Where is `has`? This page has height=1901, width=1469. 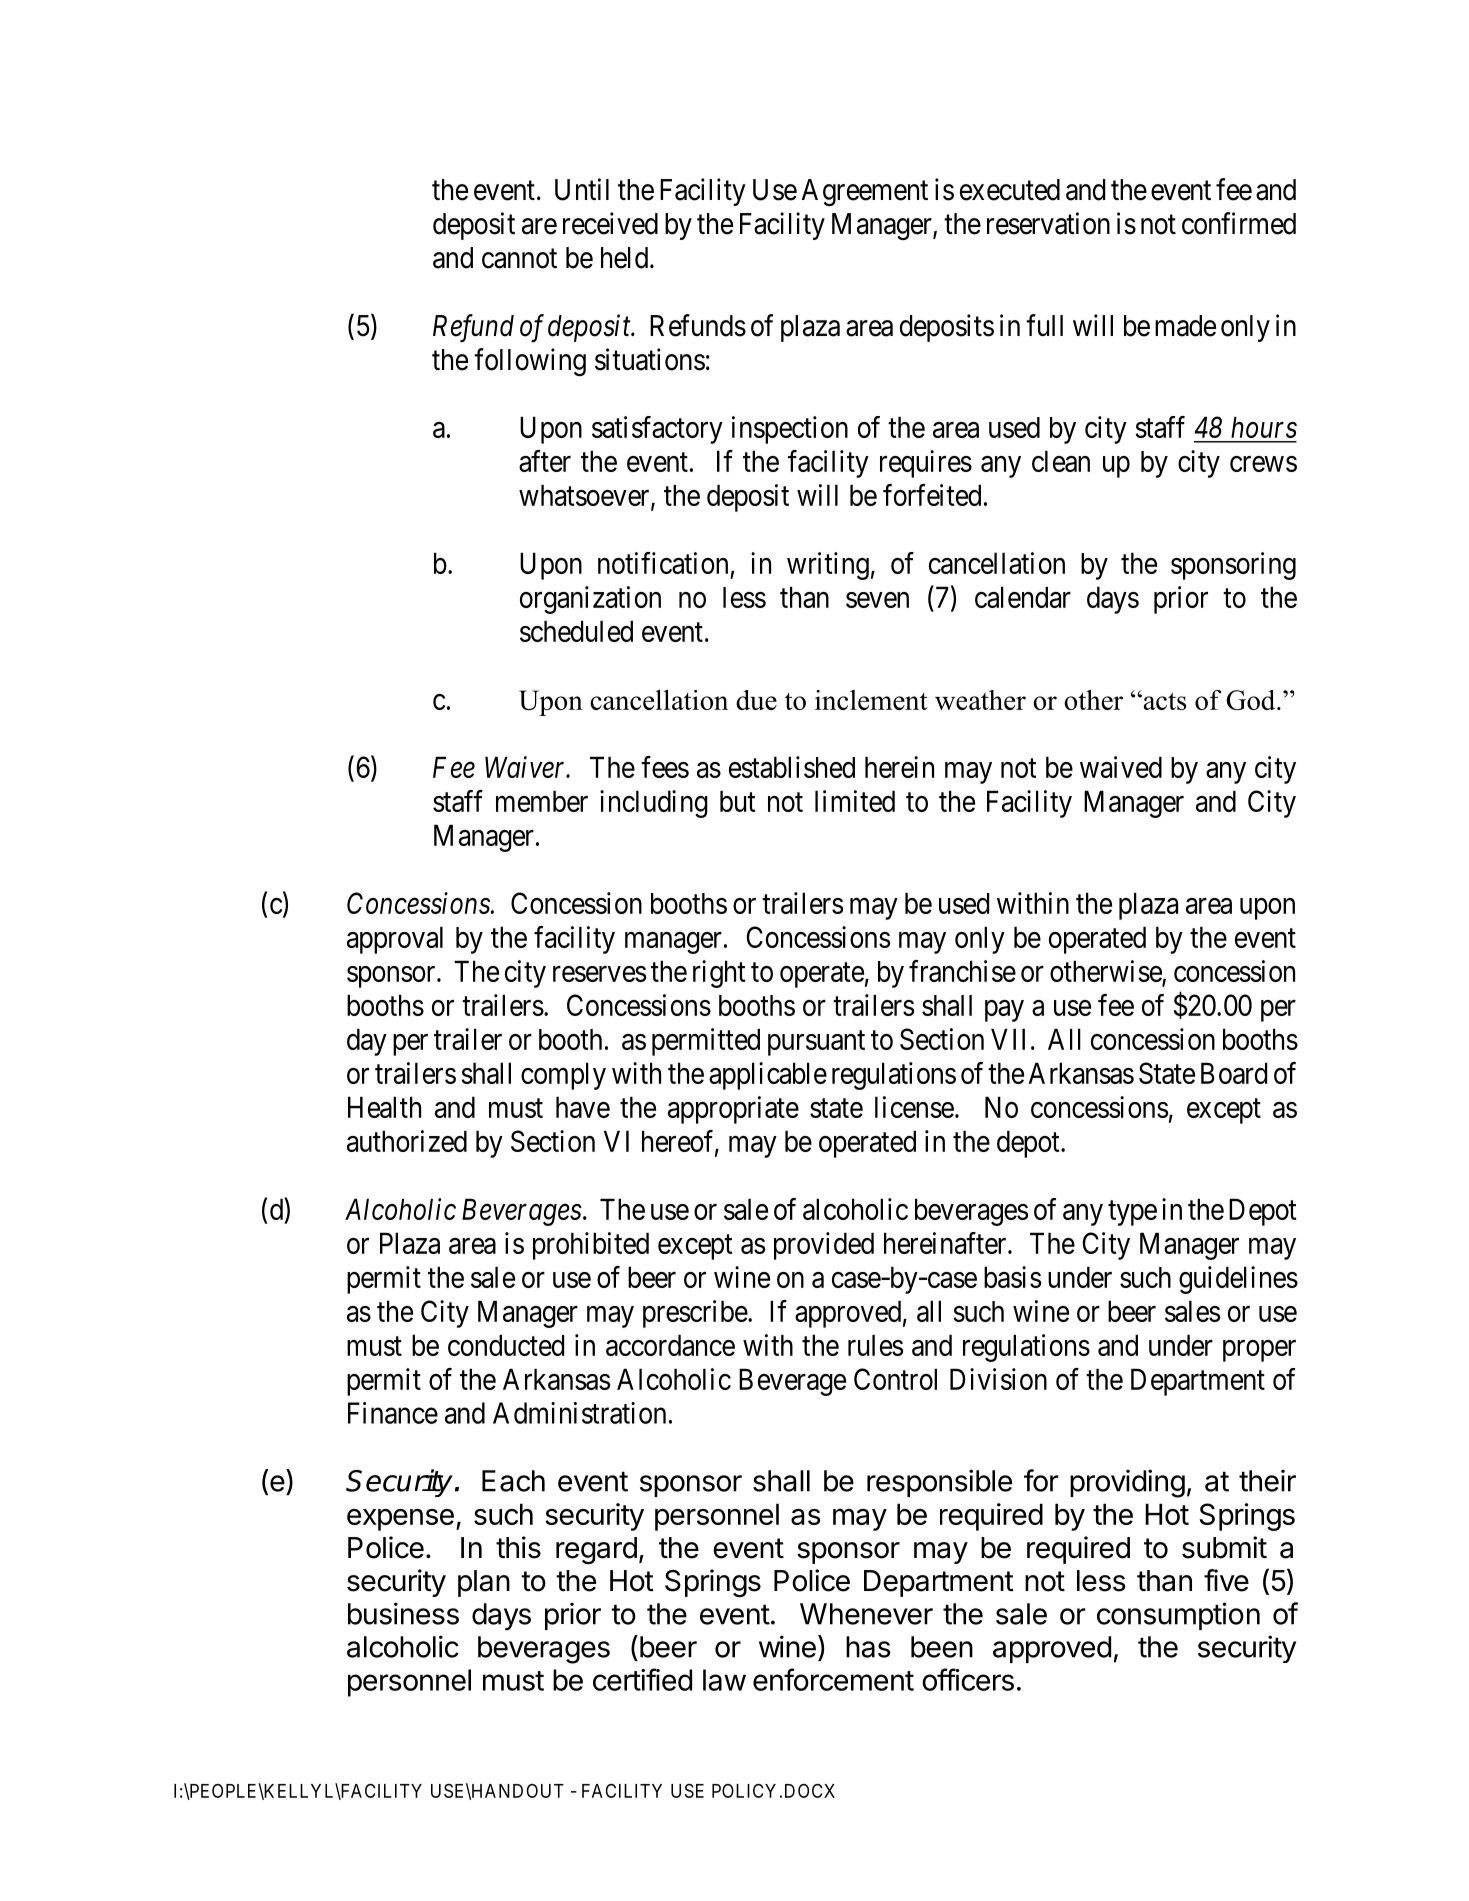
has is located at coordinates (868, 1647).
